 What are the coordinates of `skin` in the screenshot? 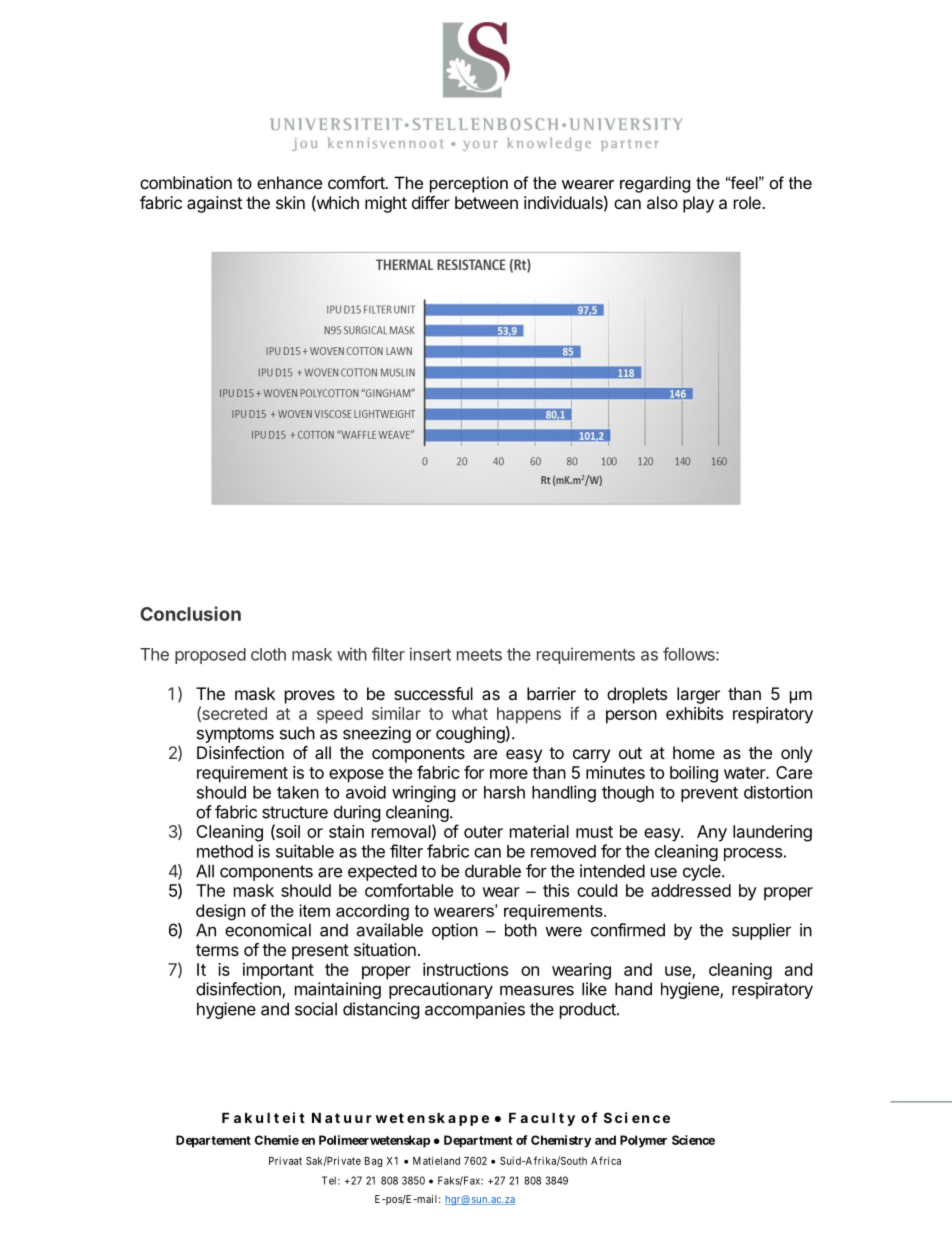 It's located at (290, 202).
